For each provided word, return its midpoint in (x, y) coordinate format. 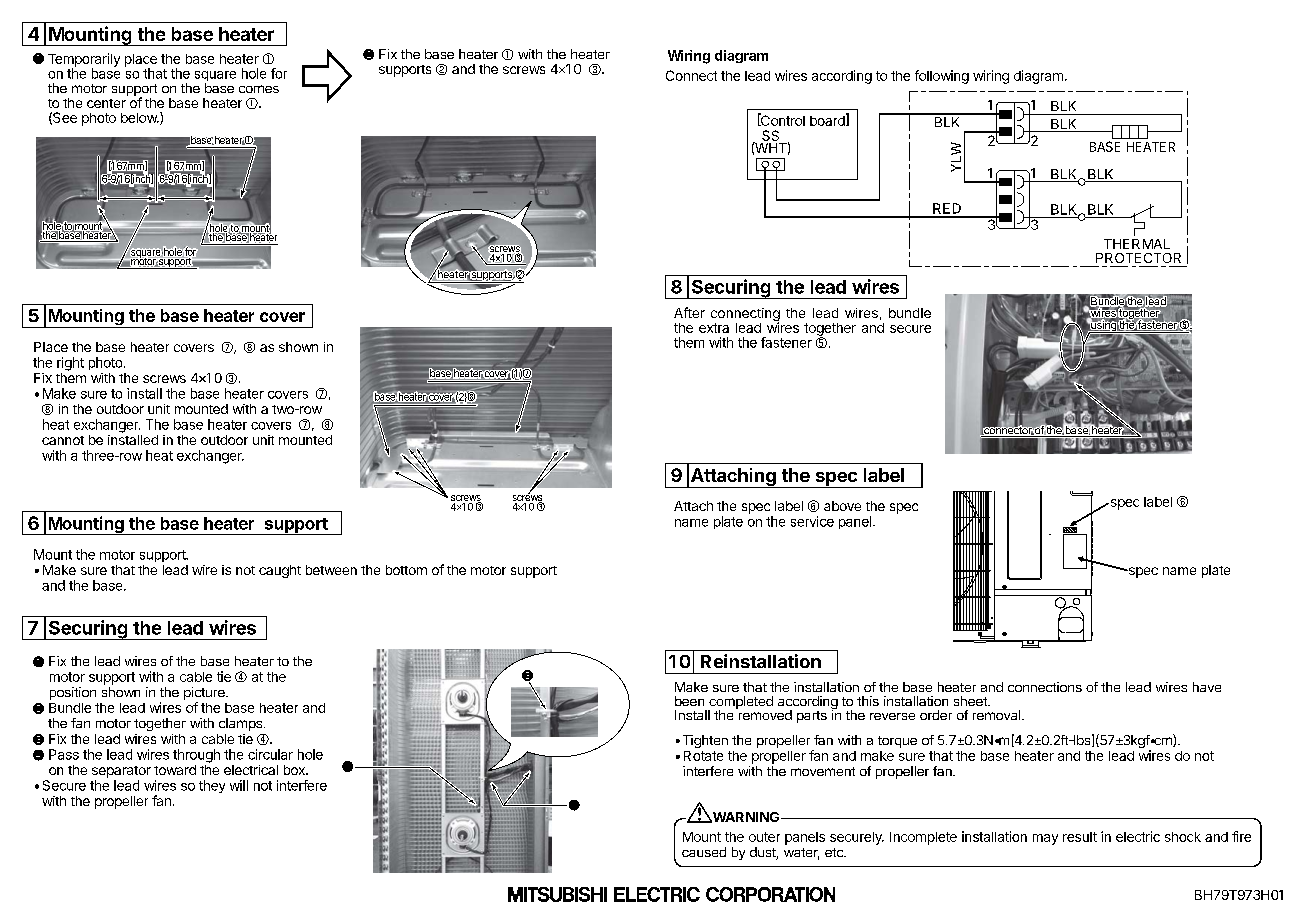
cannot (63, 440)
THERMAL (1137, 244)
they (212, 786)
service (812, 521)
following (942, 77)
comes (259, 89)
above (842, 506)
